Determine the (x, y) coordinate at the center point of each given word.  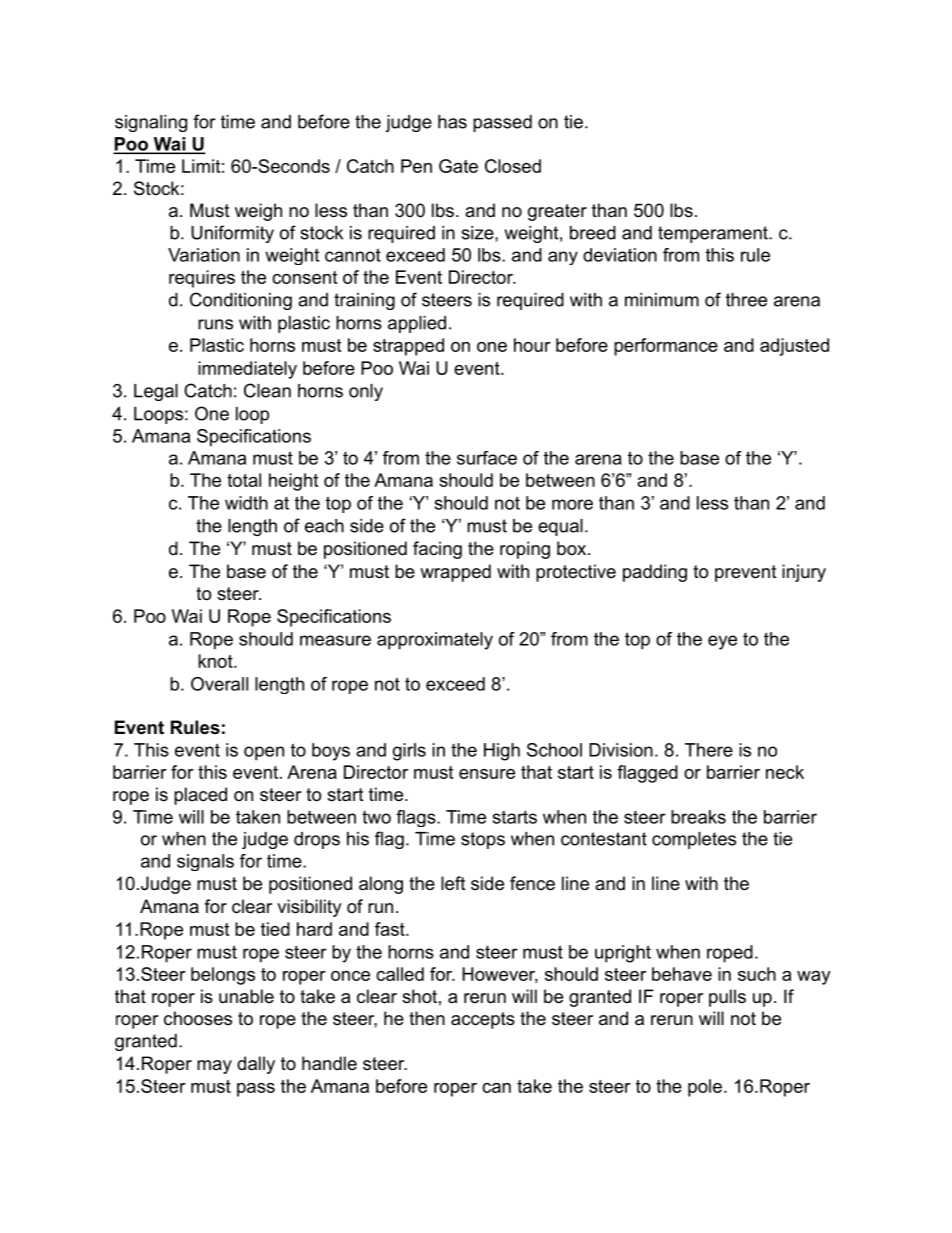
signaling (151, 123)
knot (216, 661)
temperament (714, 234)
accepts (483, 1020)
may (214, 1067)
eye (722, 642)
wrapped (455, 573)
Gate (458, 166)
